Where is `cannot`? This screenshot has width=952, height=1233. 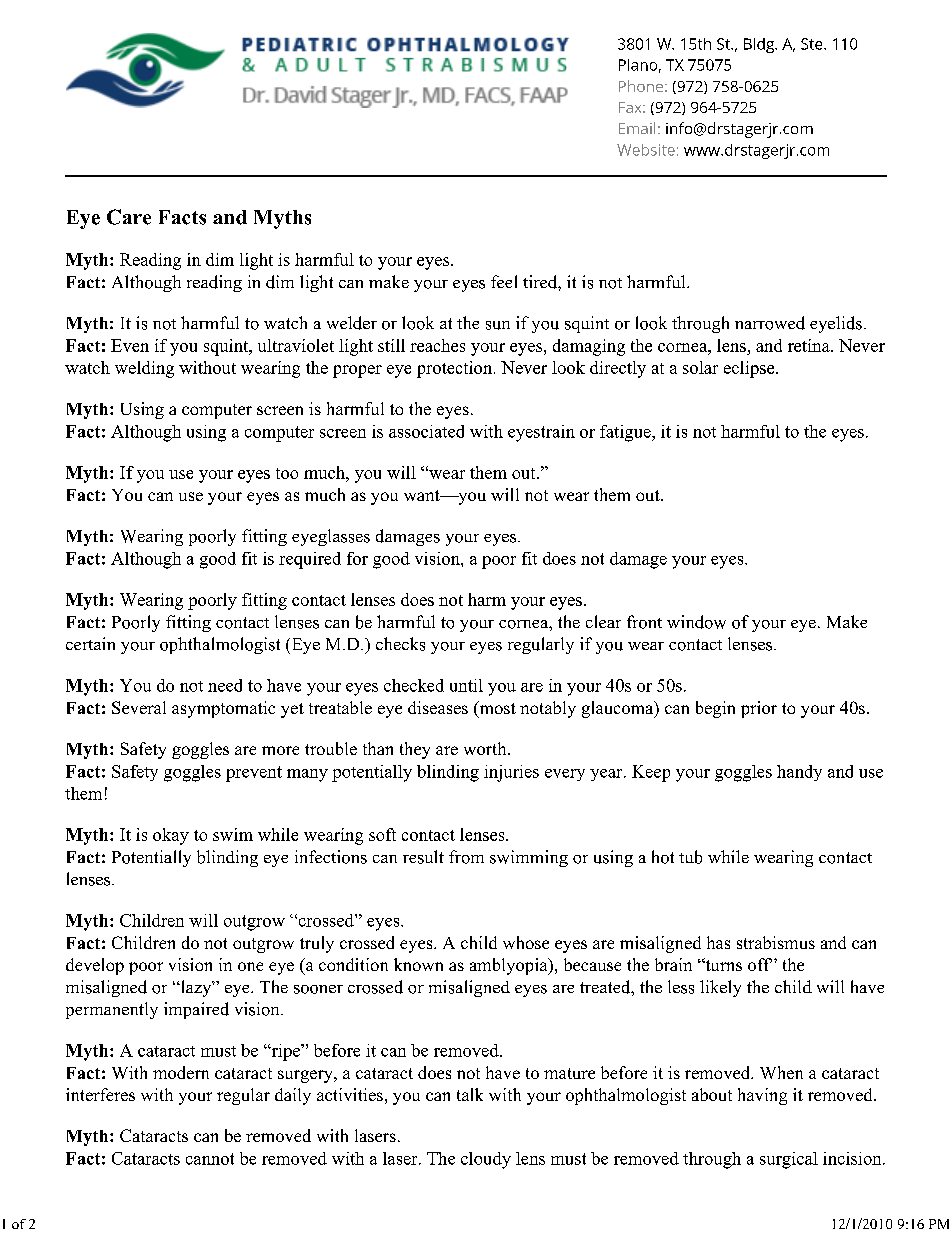
cannot is located at coordinates (210, 1159).
